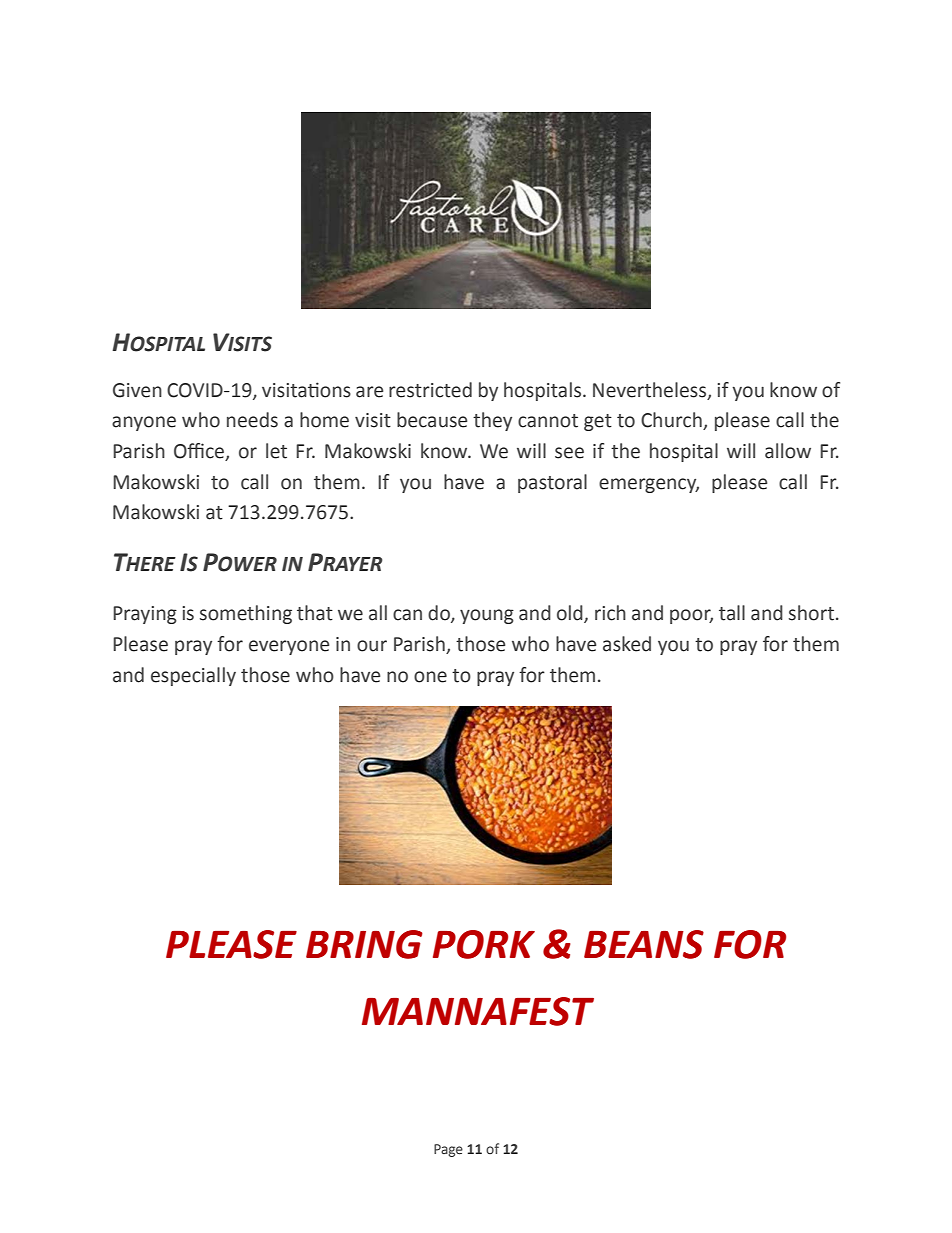  What do you see at coordinates (492, 421) in the screenshot?
I see `they` at bounding box center [492, 421].
